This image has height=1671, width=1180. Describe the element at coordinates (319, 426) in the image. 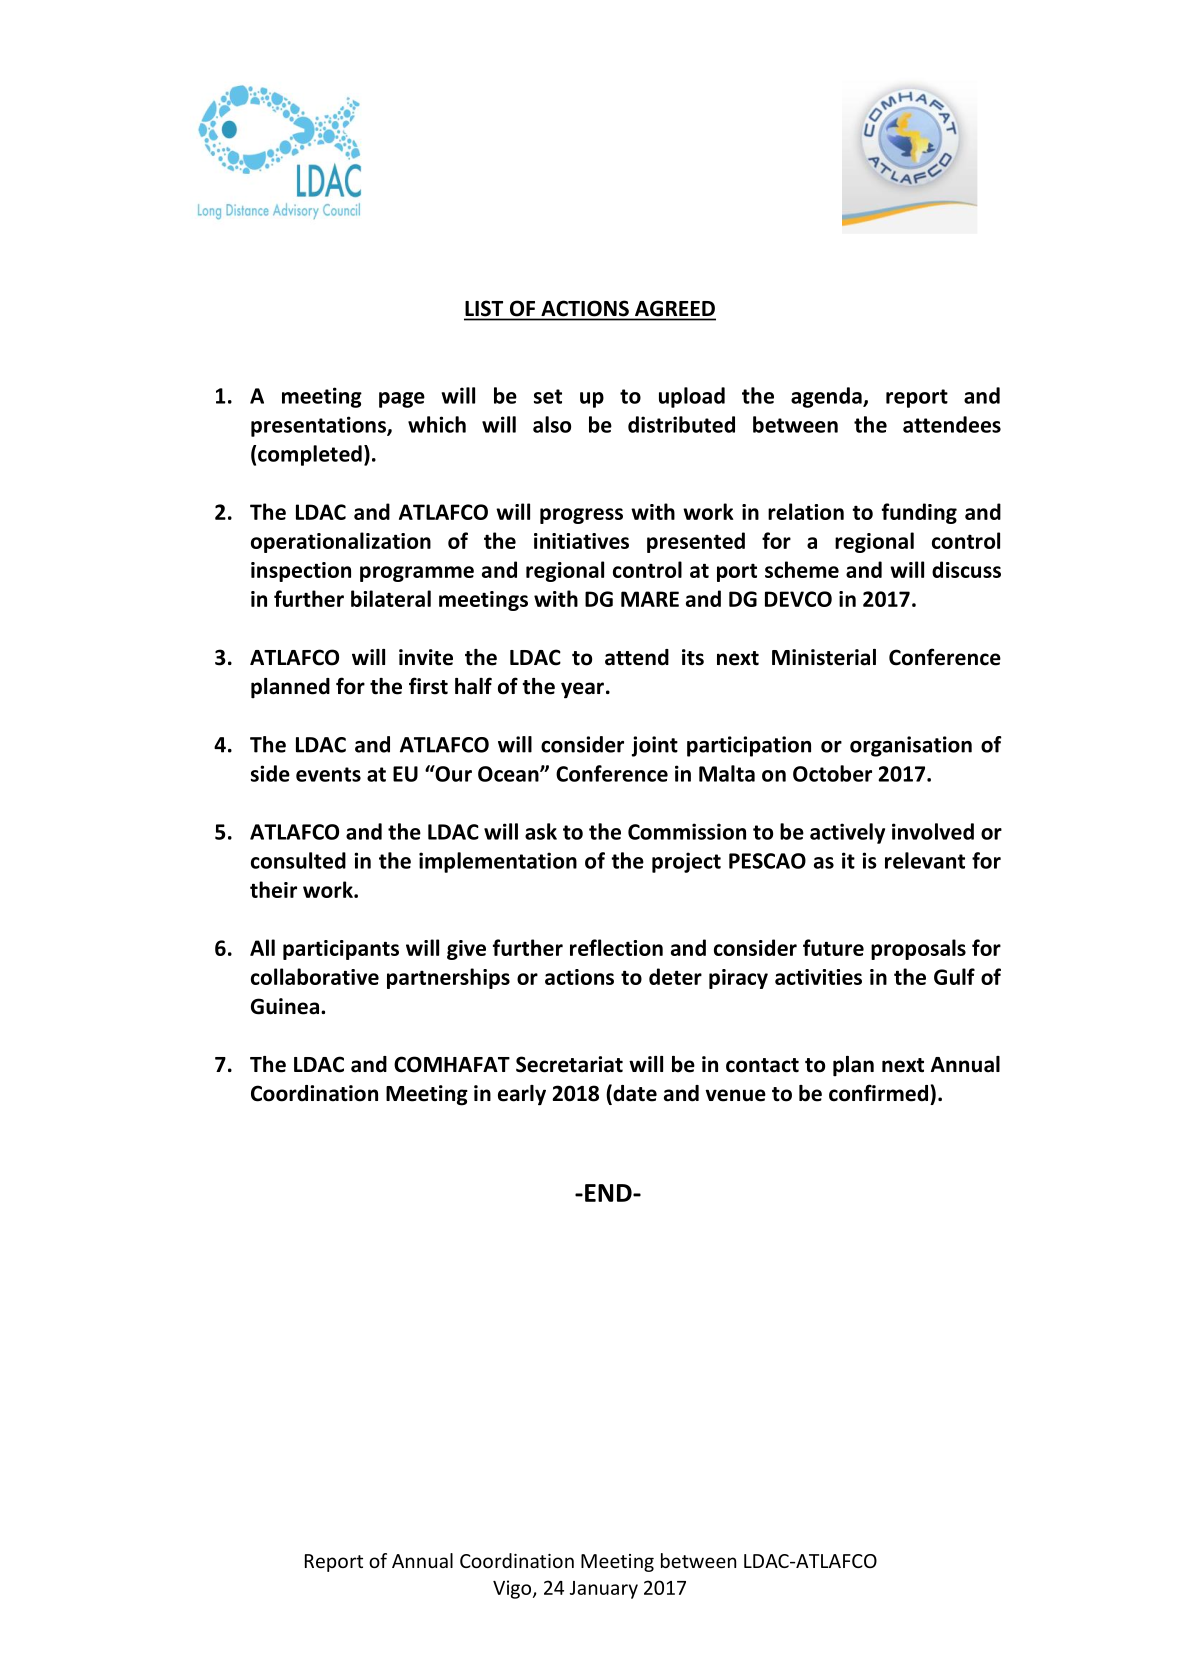

I see `presentations` at that location.
